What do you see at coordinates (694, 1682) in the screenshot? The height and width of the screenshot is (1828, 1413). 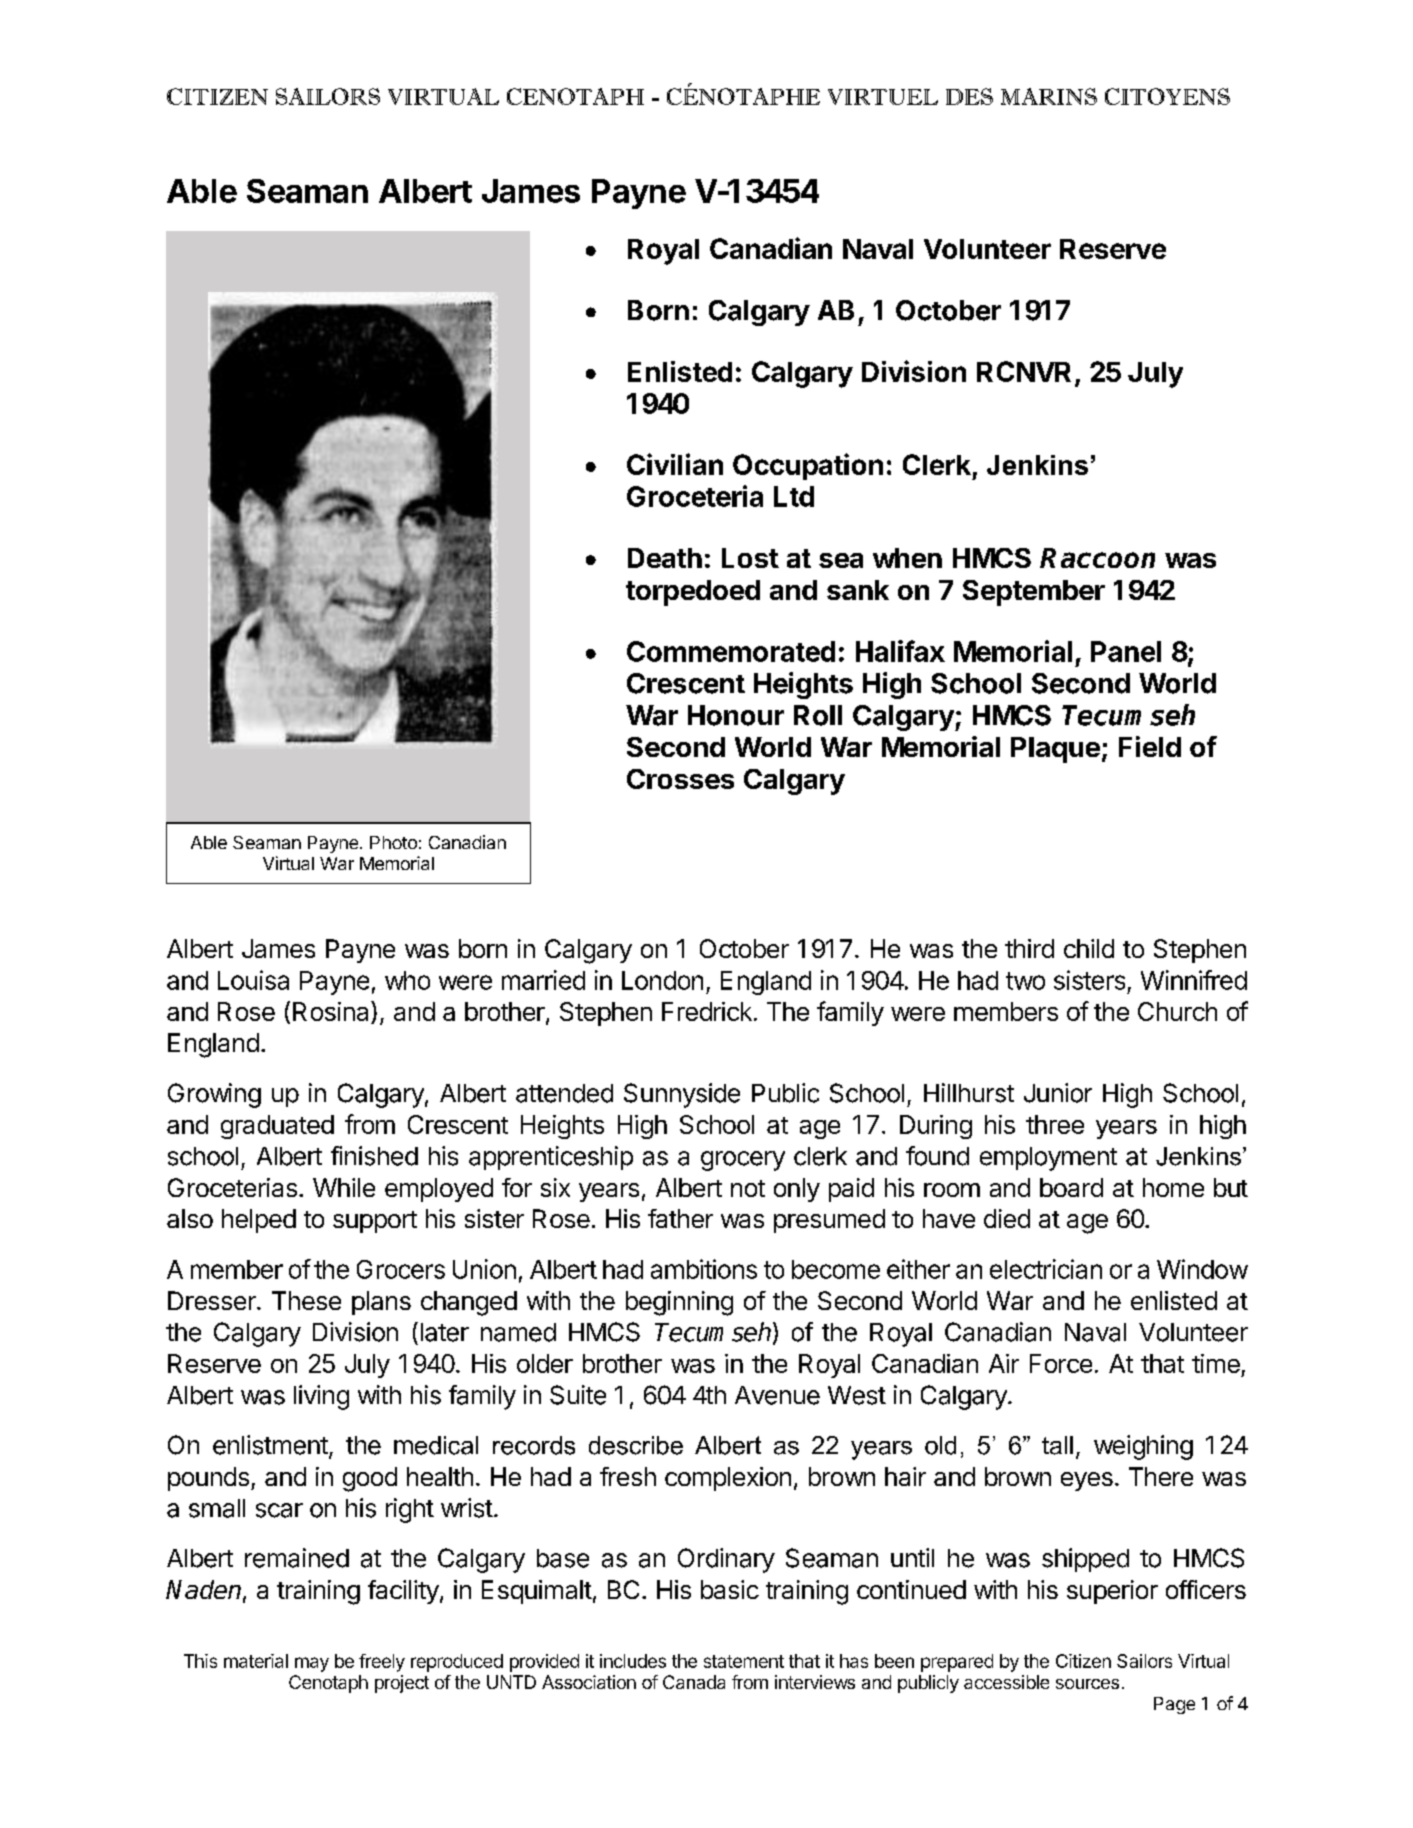 I see `Canada` at bounding box center [694, 1682].
